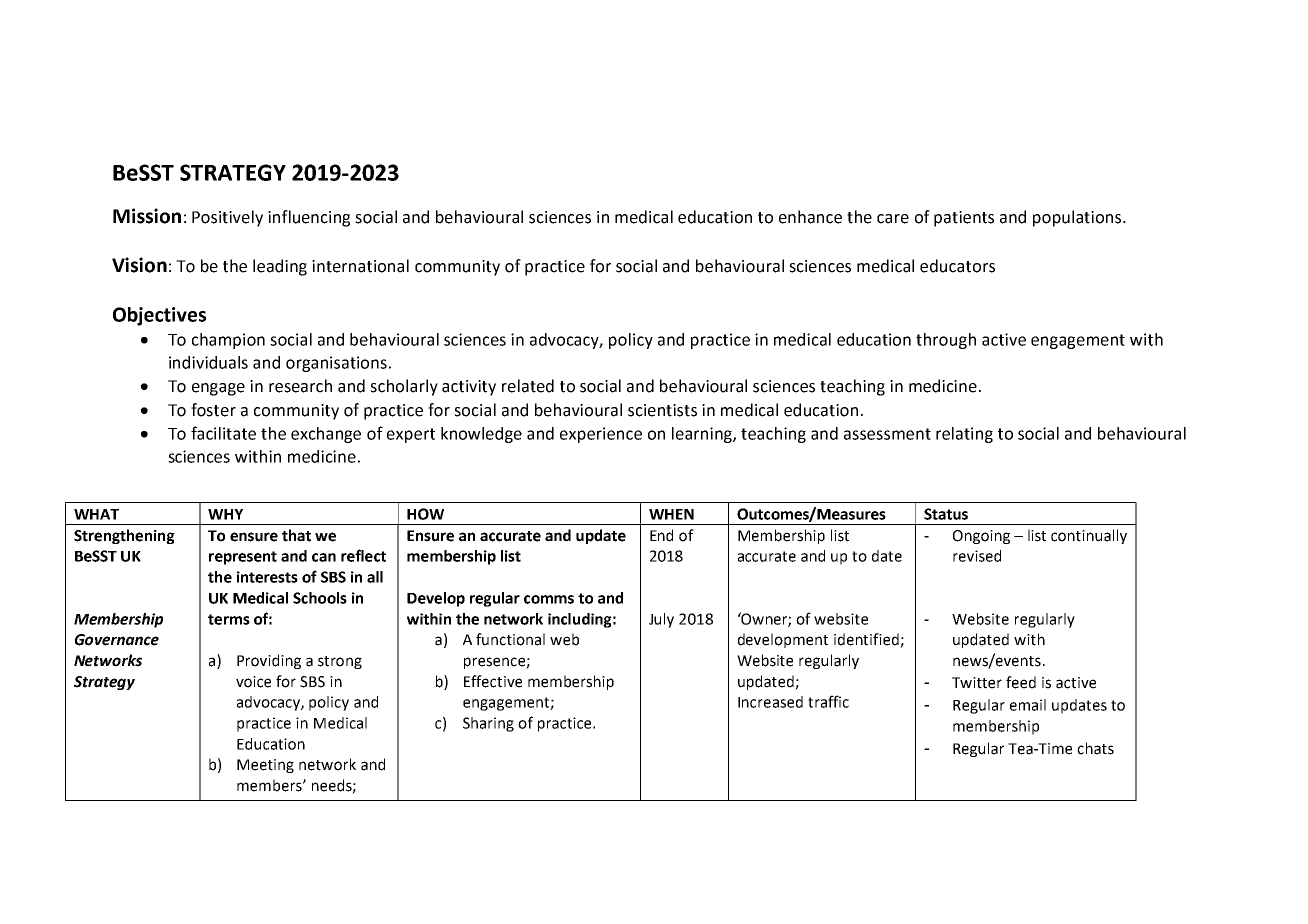 The height and width of the screenshot is (924, 1308). Describe the element at coordinates (964, 435) in the screenshot. I see `relating` at that location.
